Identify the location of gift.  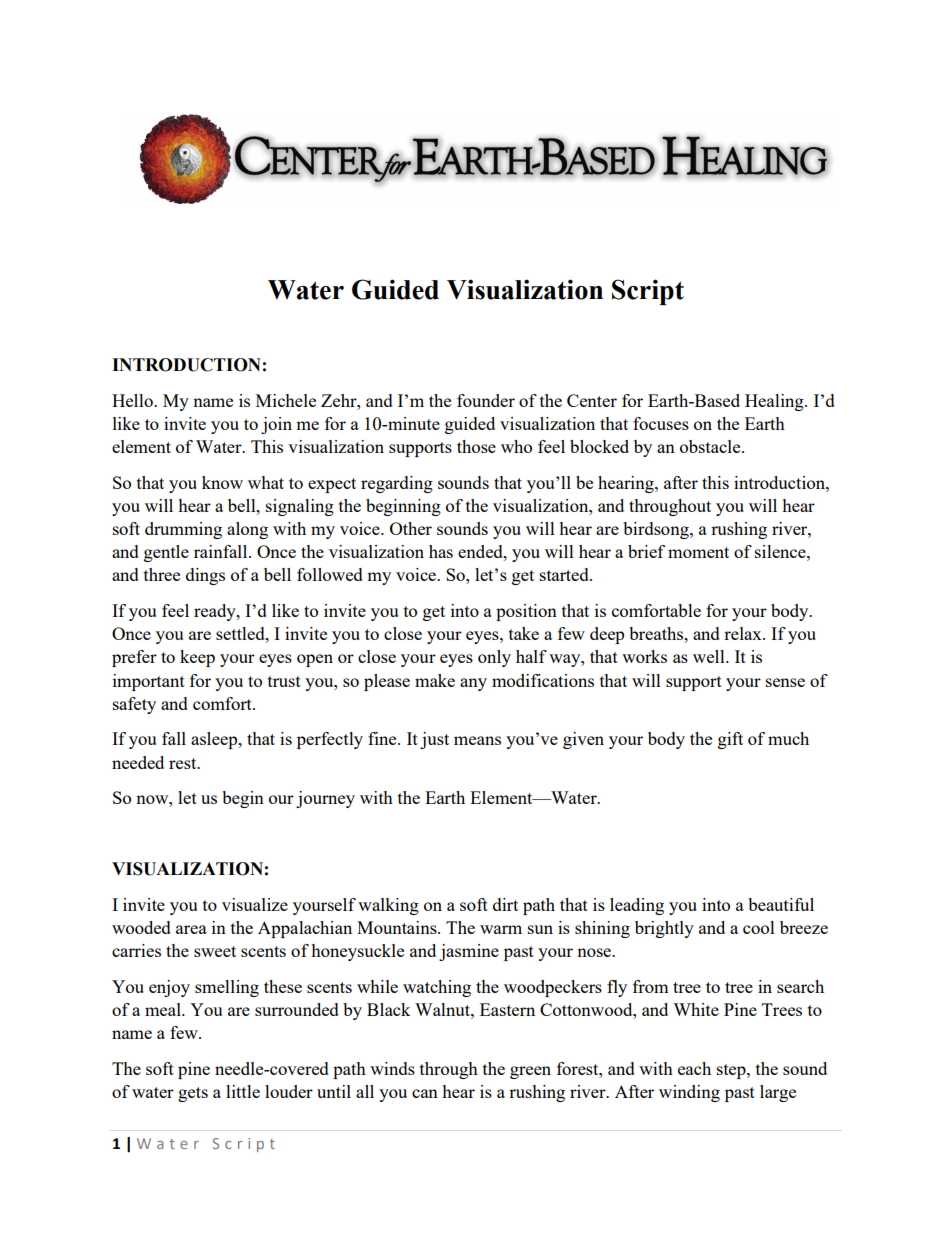
(730, 740).
